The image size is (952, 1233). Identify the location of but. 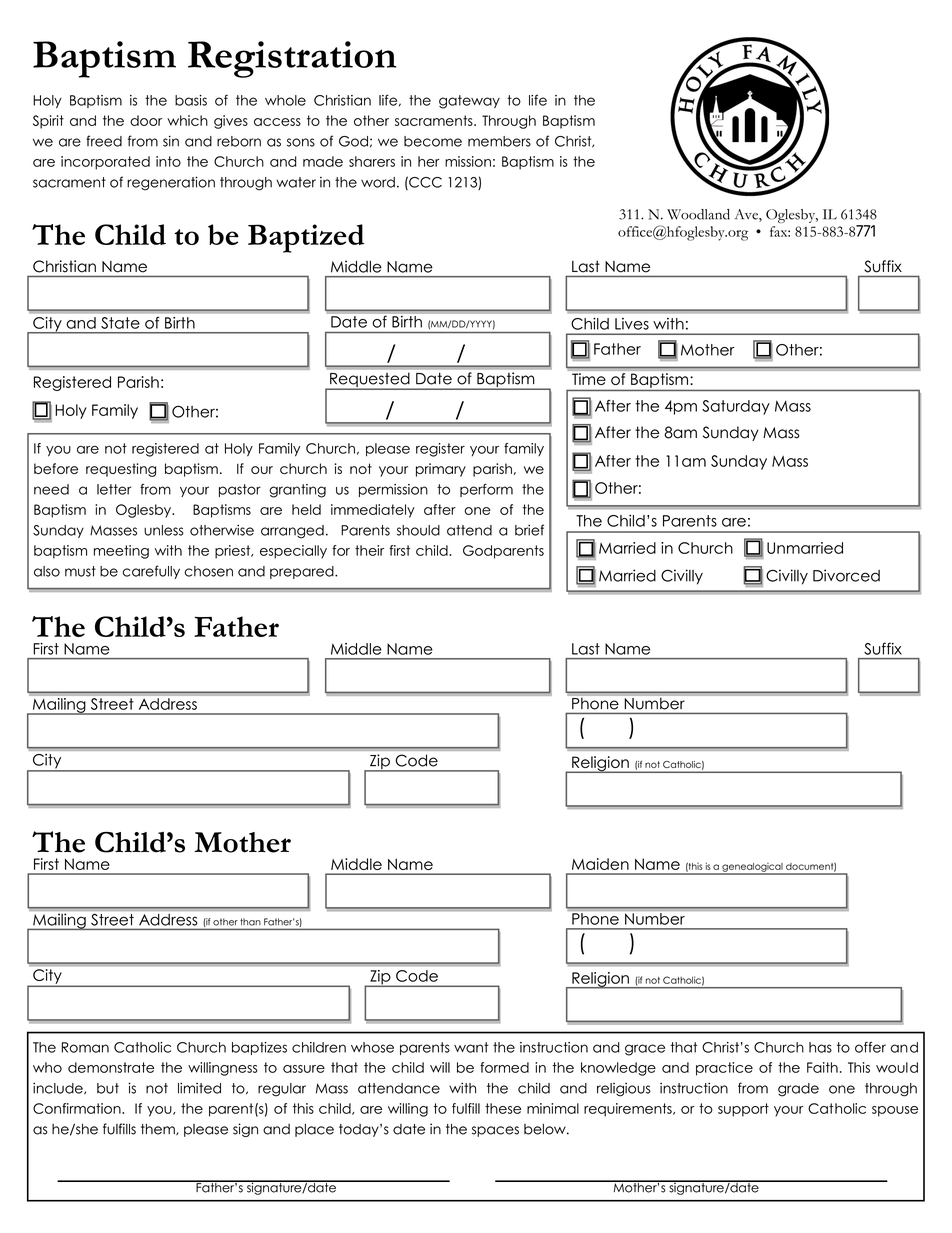
(108, 1088).
